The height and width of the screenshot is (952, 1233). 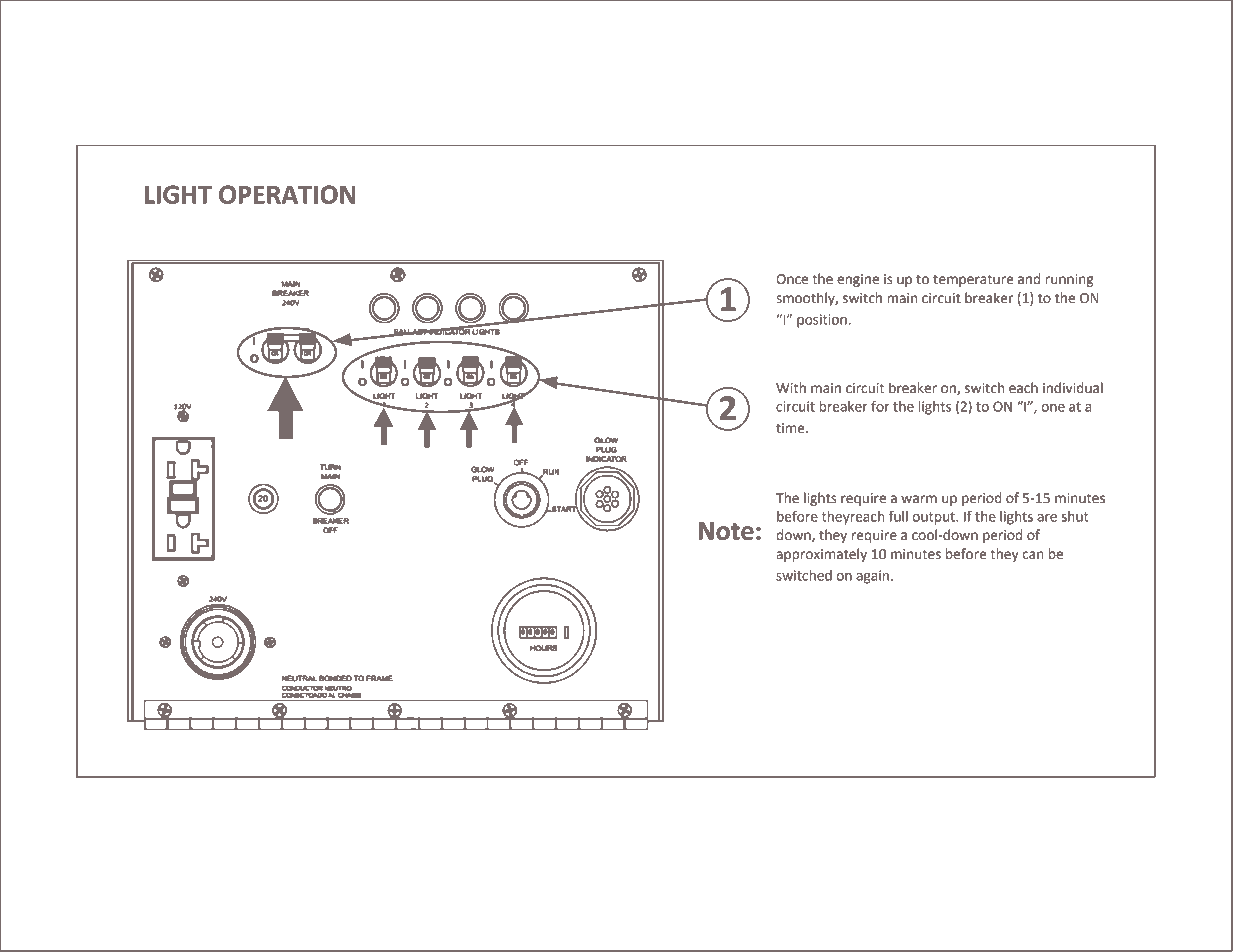 What do you see at coordinates (898, 516) in the screenshot?
I see `full` at bounding box center [898, 516].
